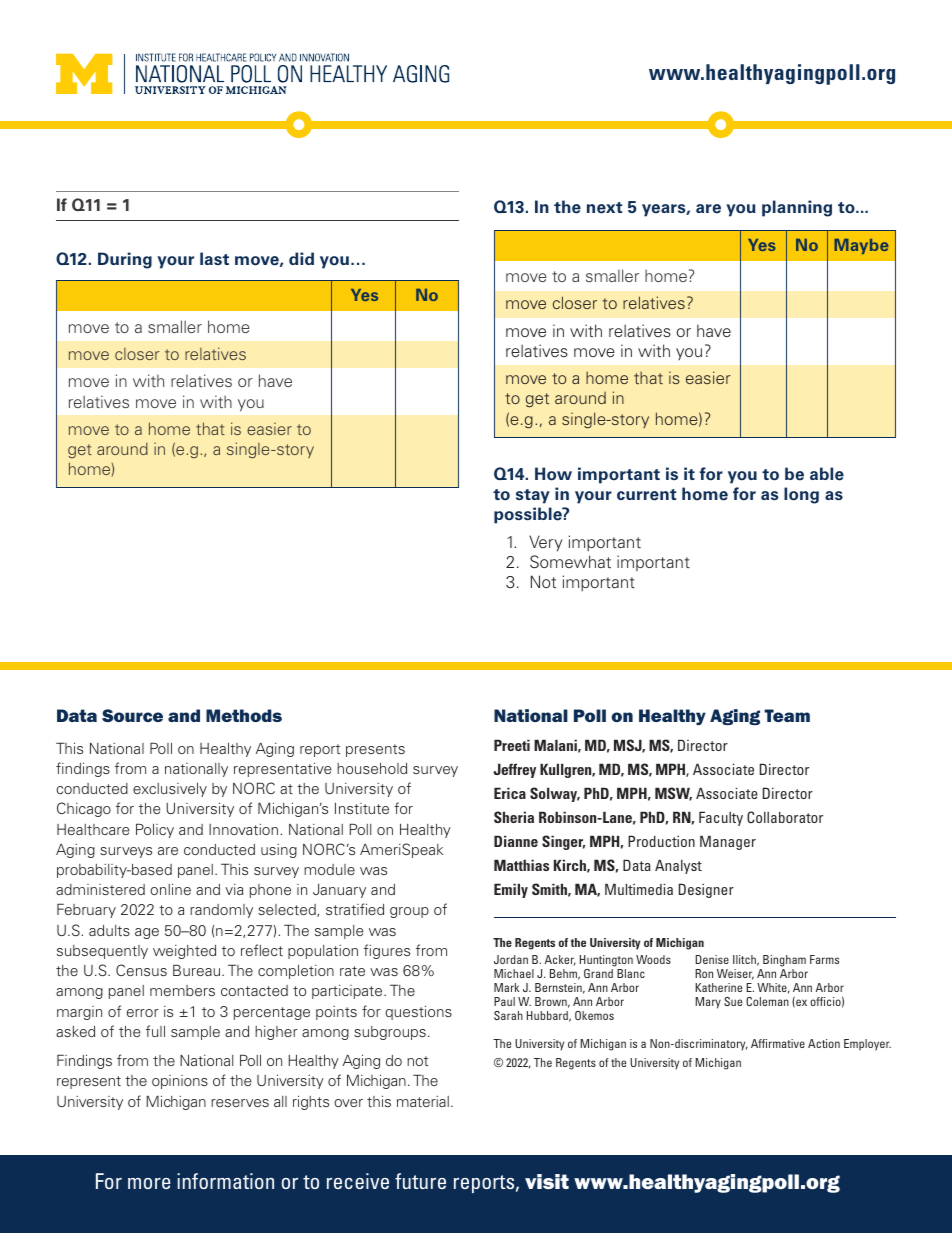  I want to click on Bingham, so click(783, 962).
